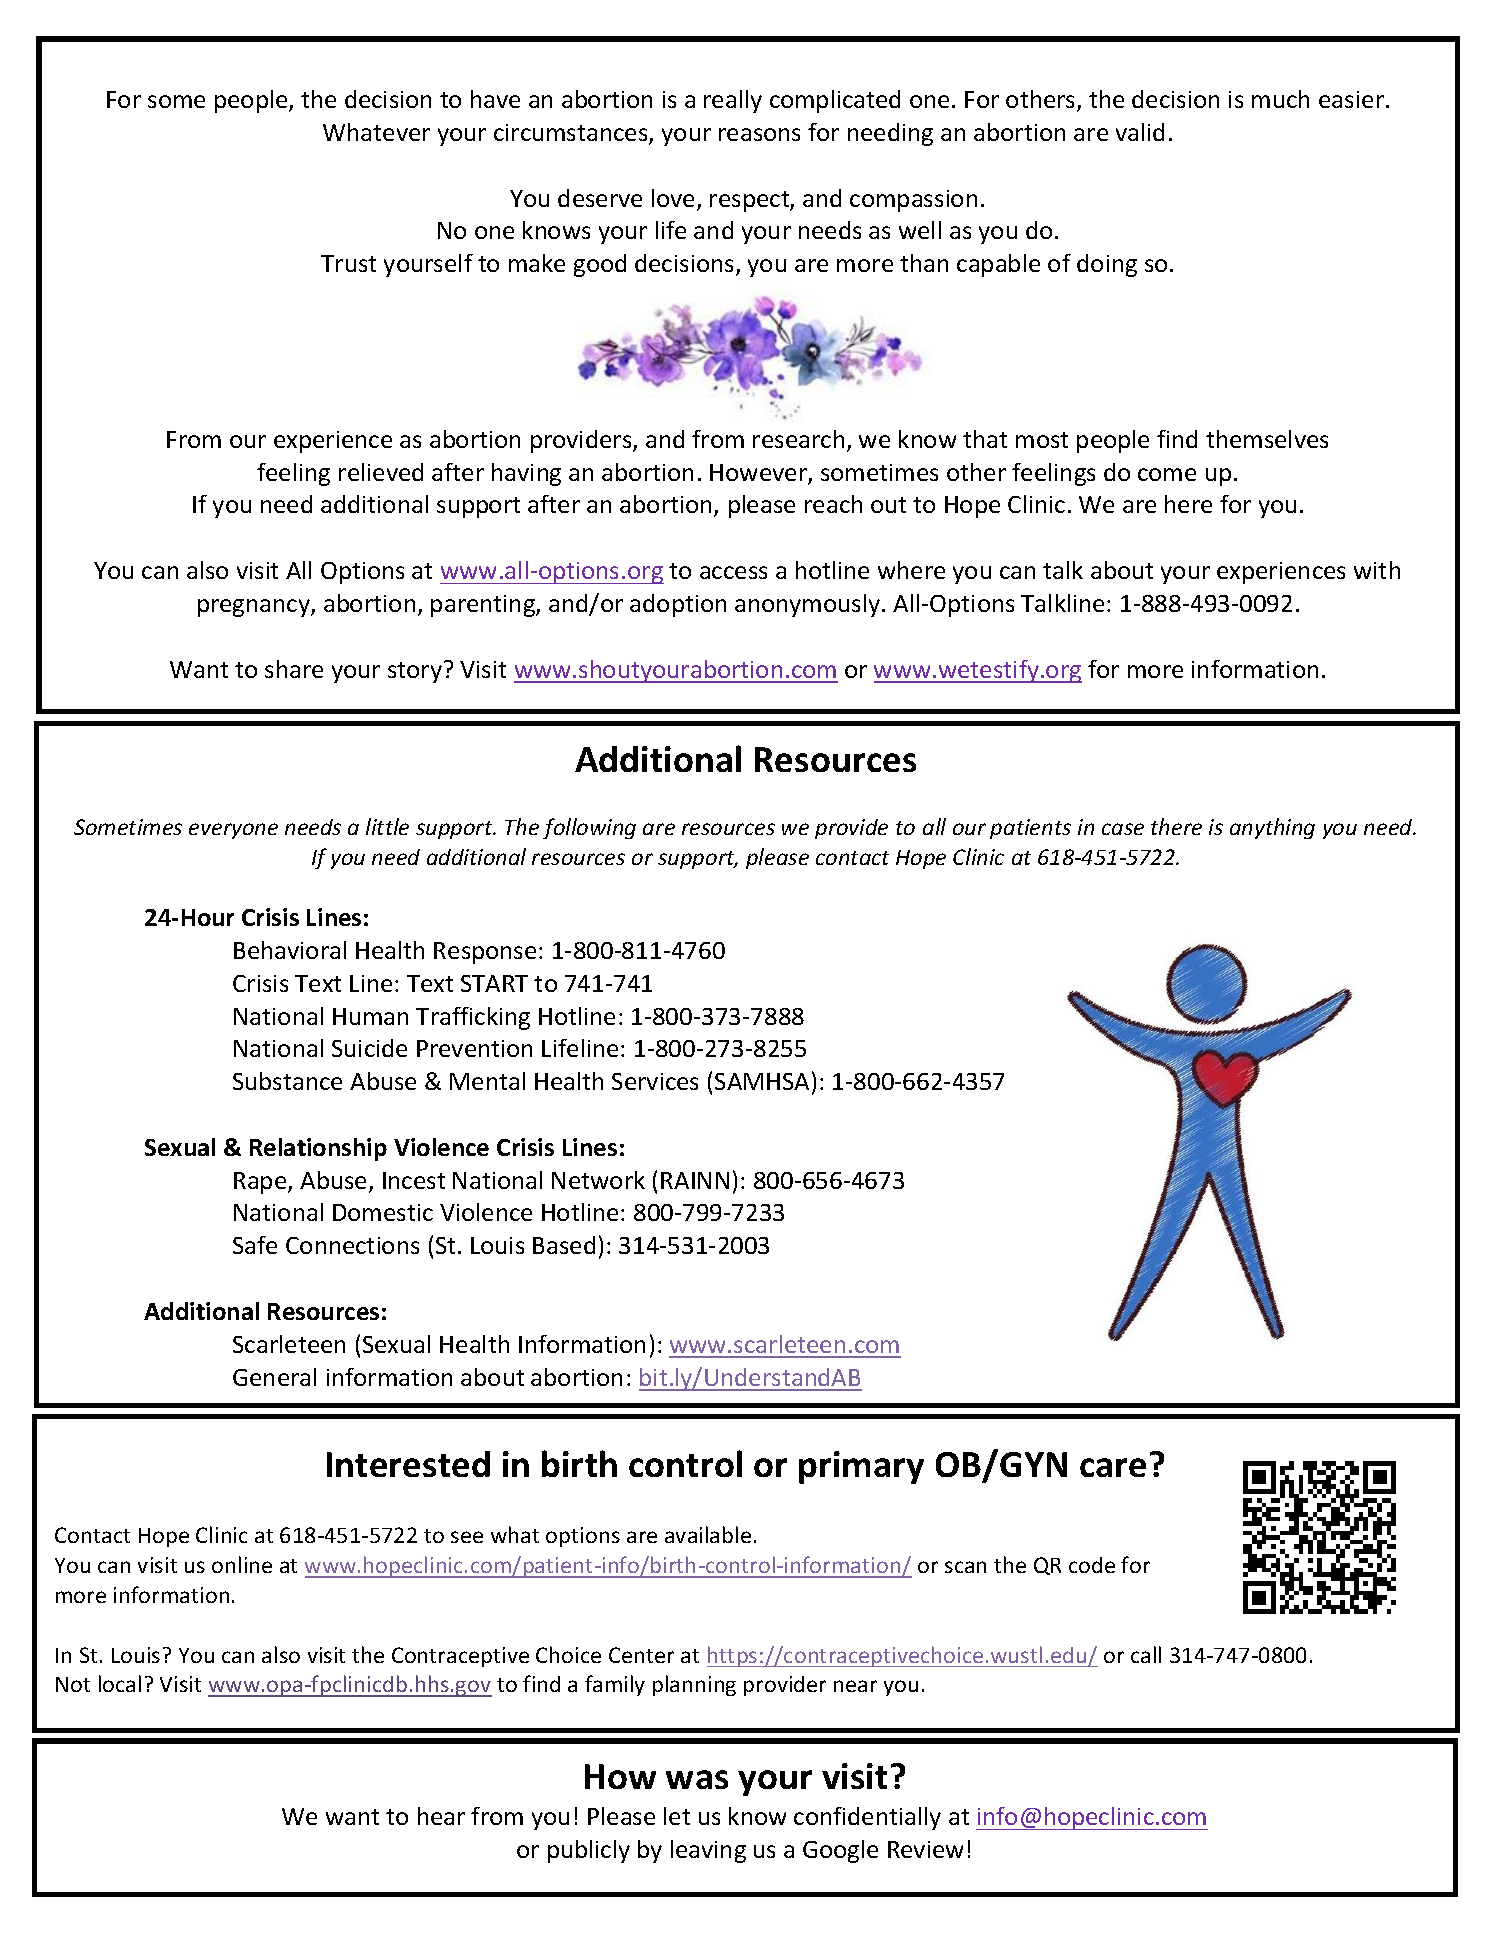  I want to click on Behavioral, so click(290, 950).
